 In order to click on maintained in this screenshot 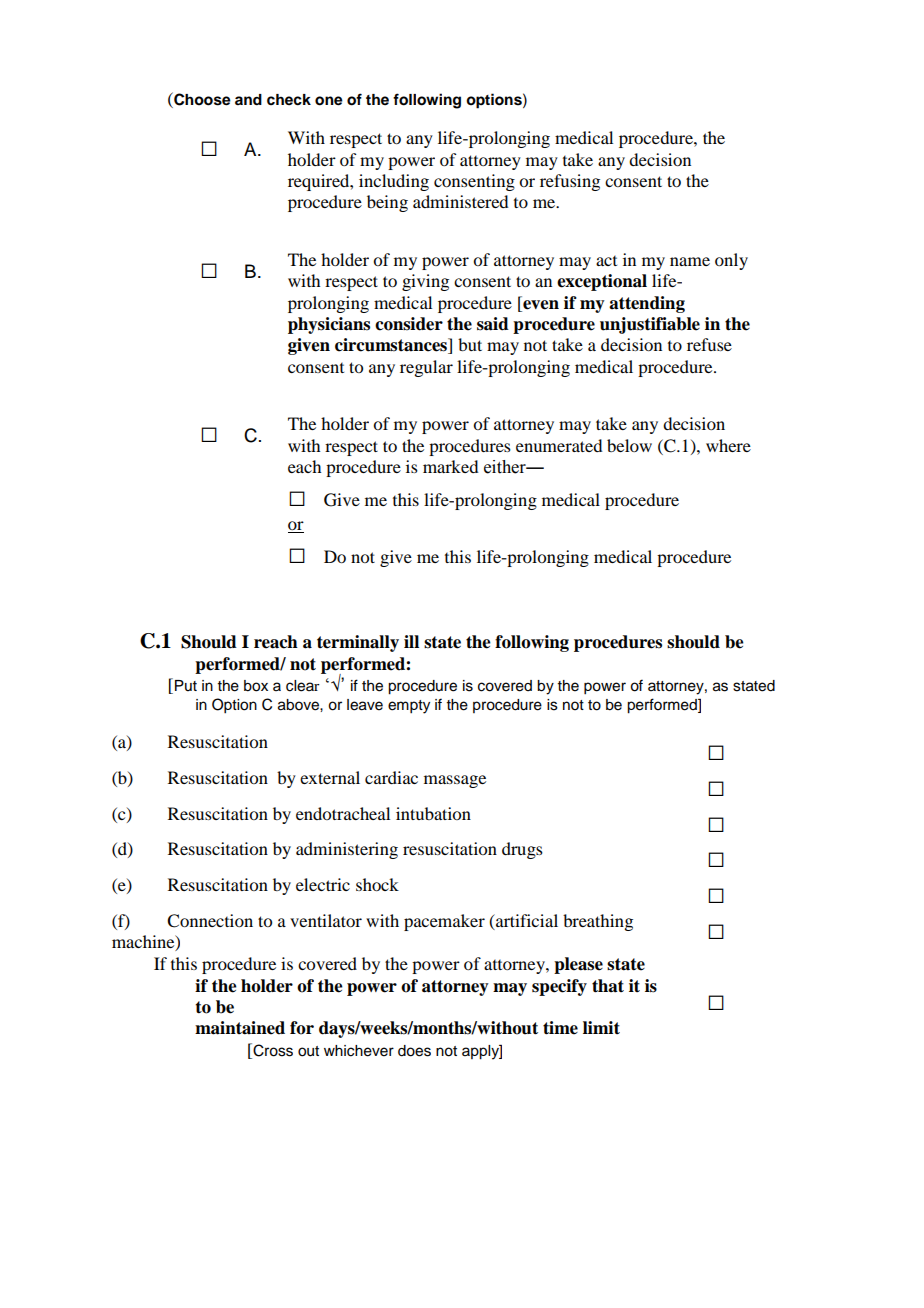, I will do `click(240, 1028)`.
